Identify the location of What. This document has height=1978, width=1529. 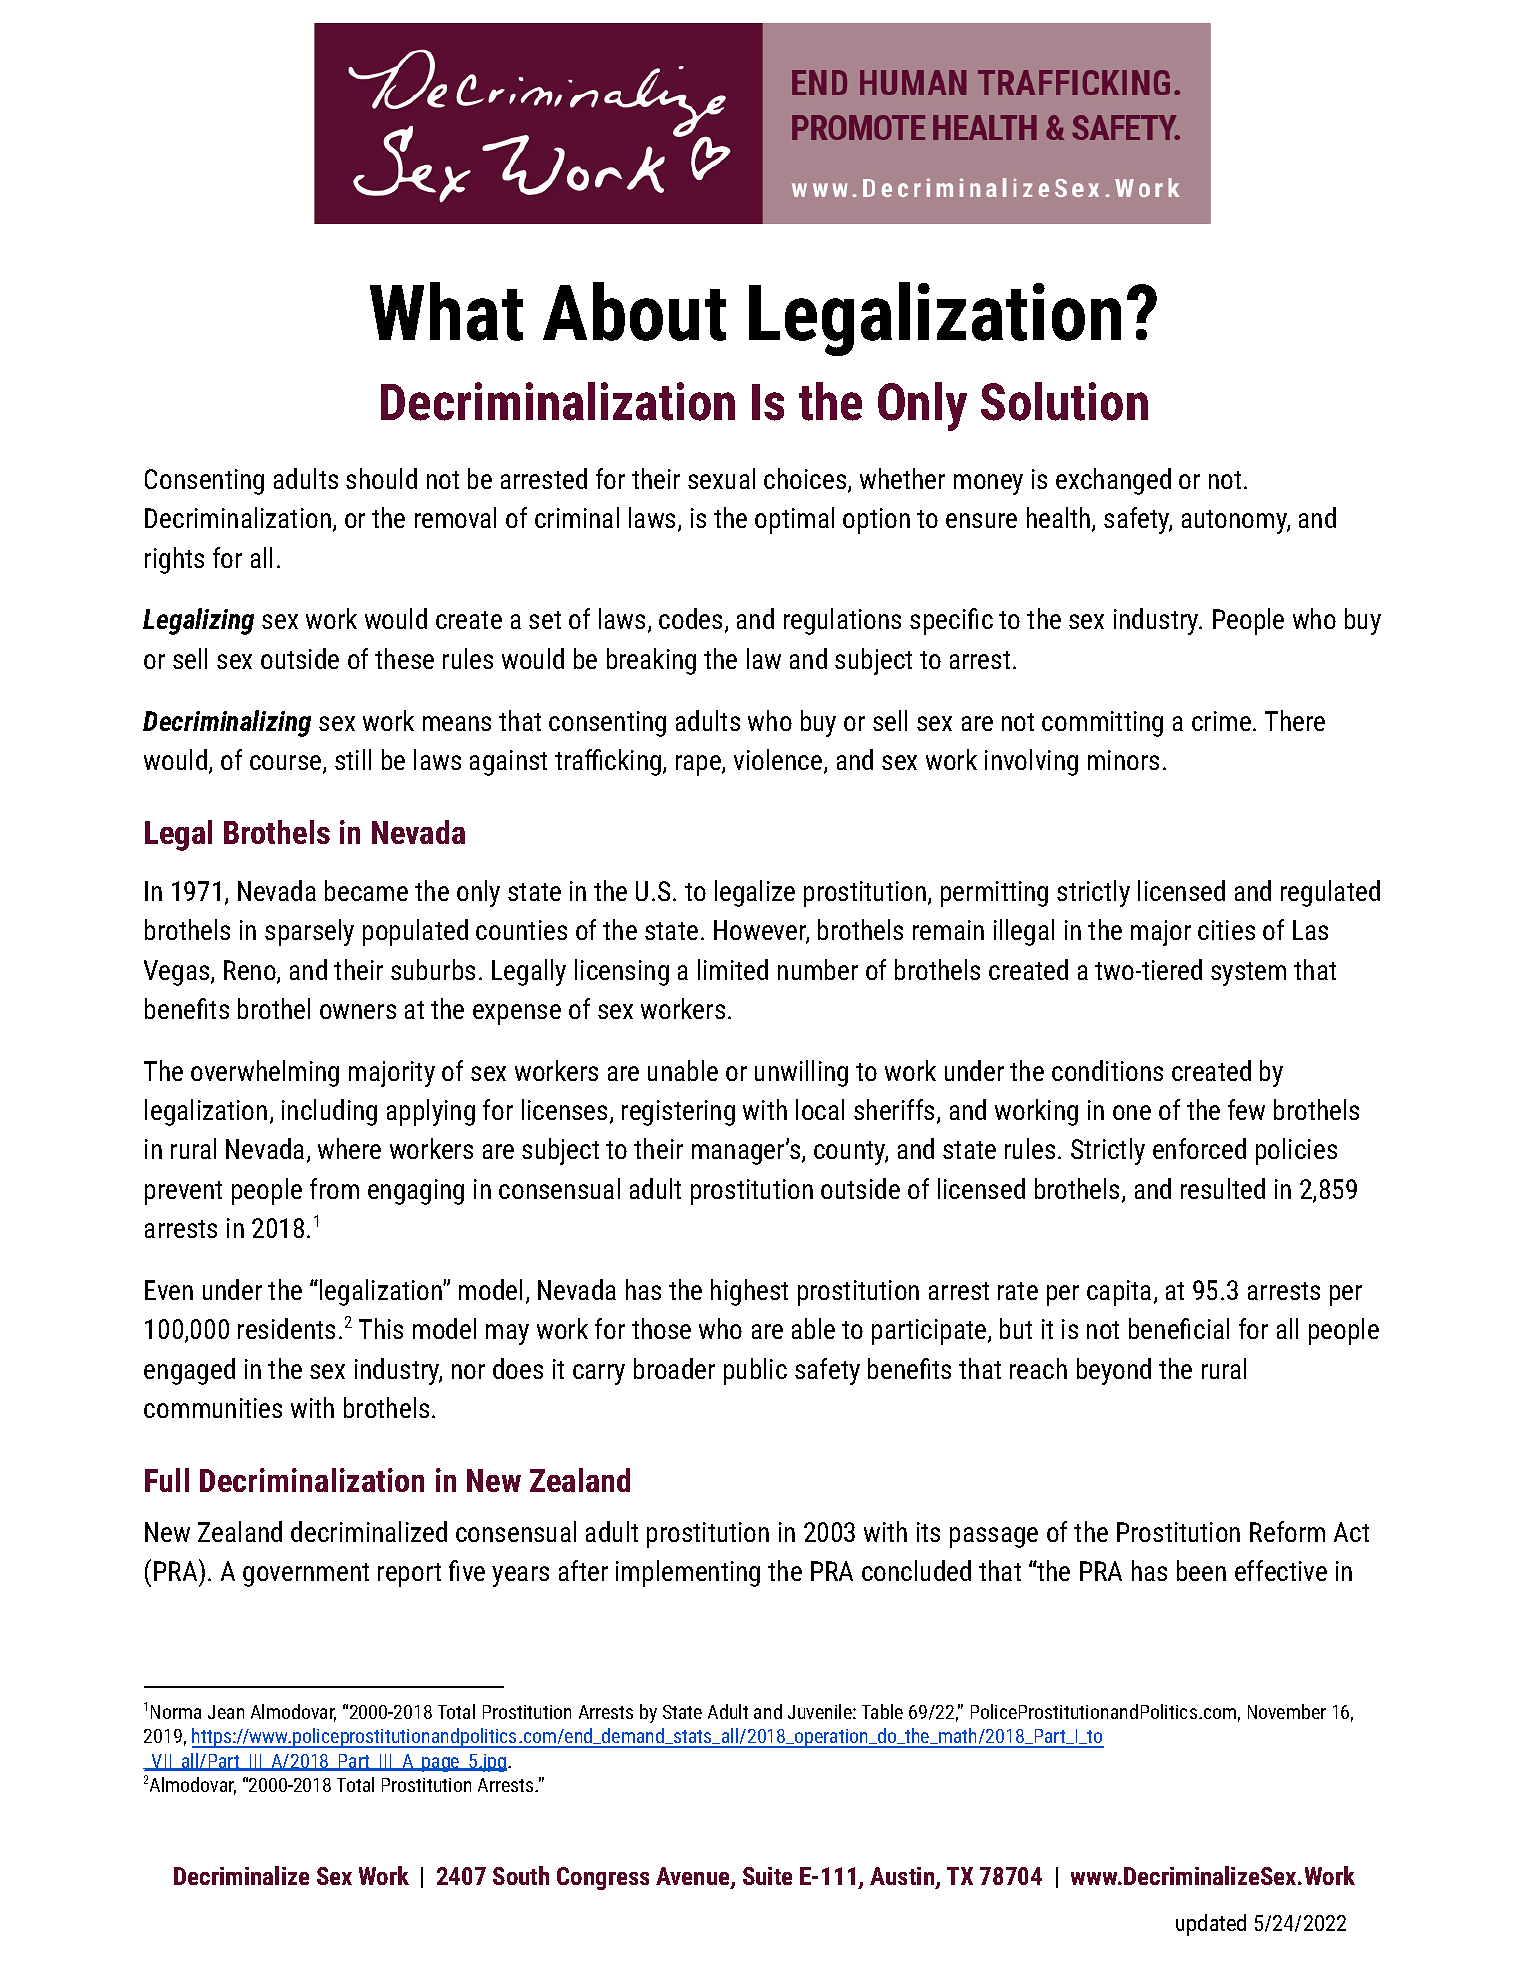
(446, 311).
